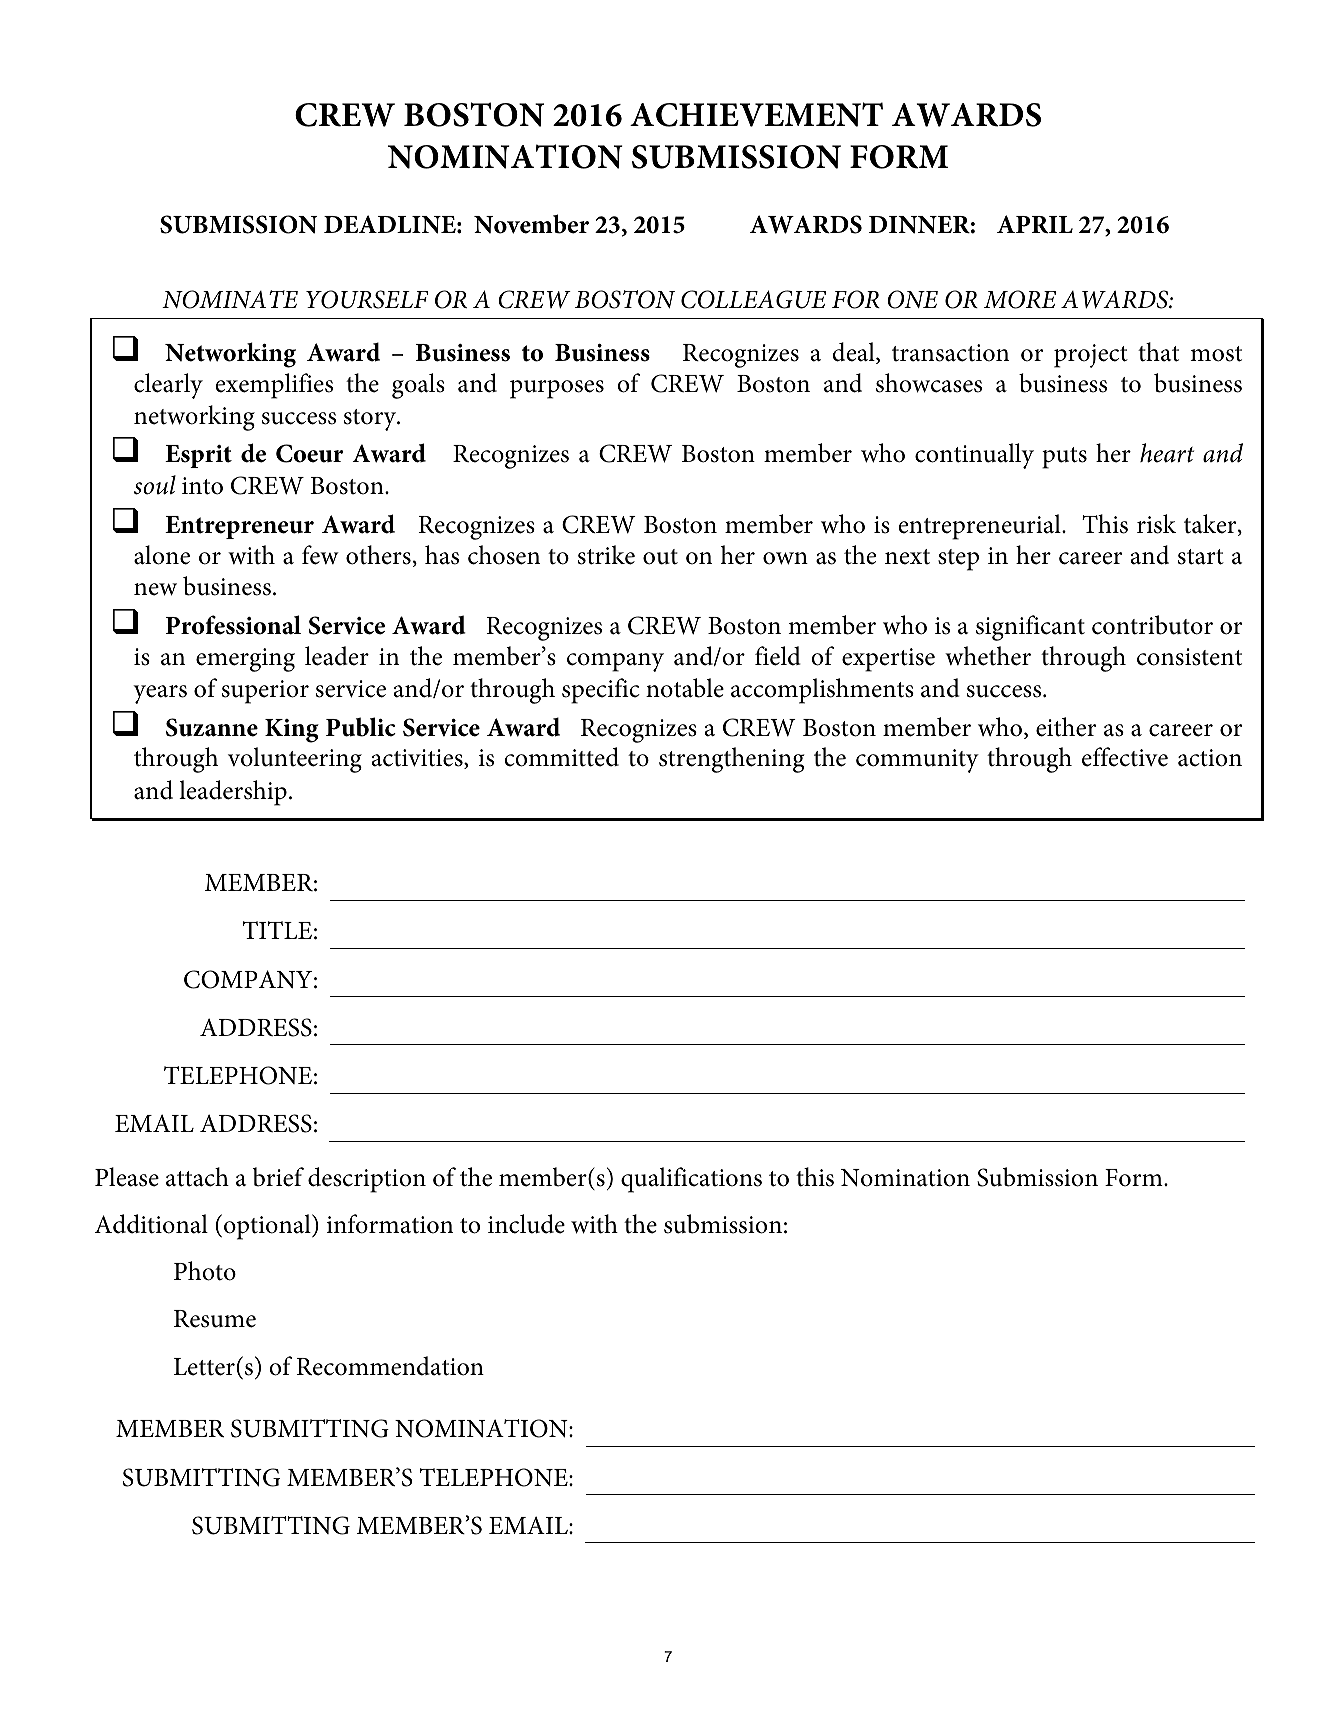 The width and height of the document is (1337, 1730). Describe the element at coordinates (691, 1180) in the document. I see `qualifications` at that location.
